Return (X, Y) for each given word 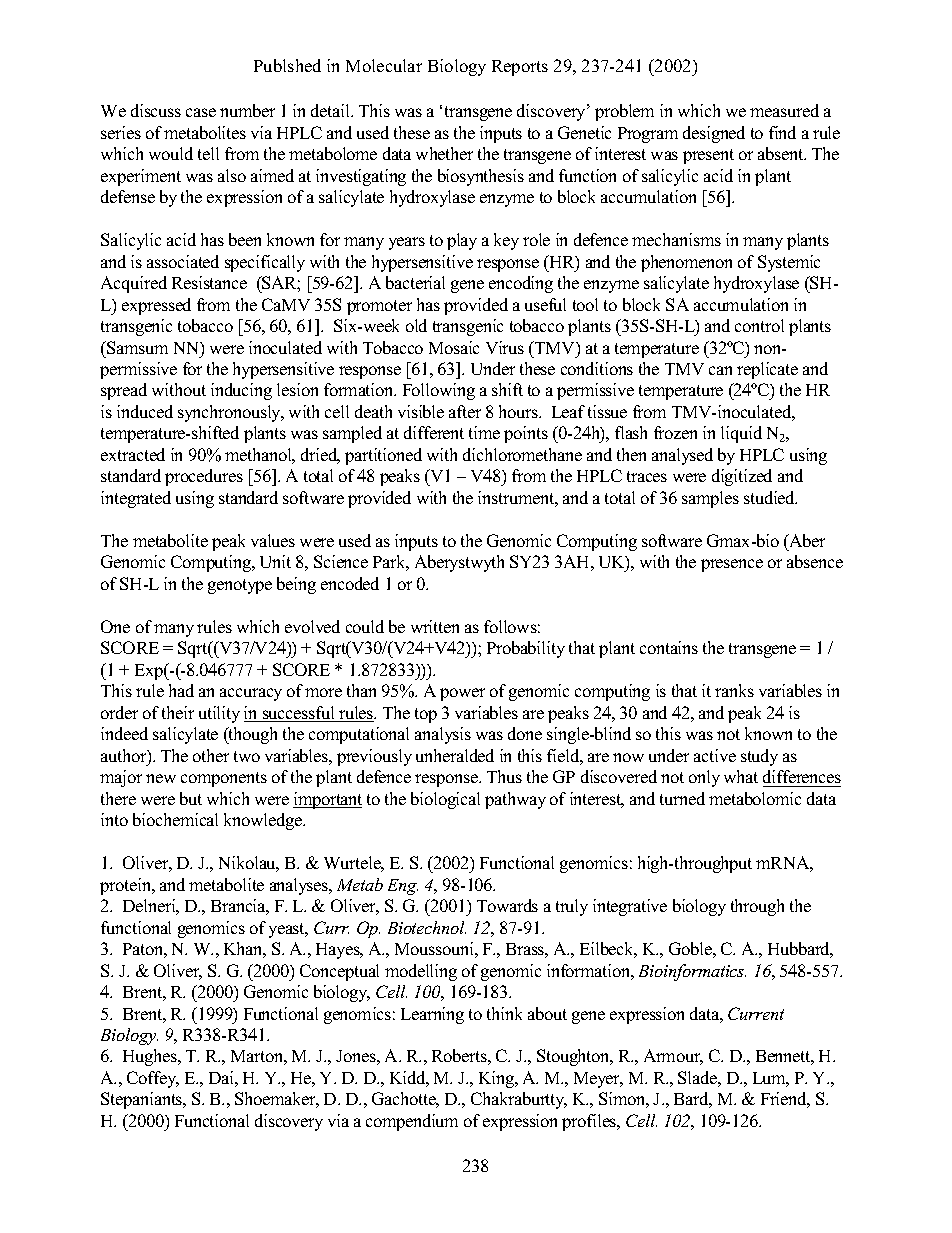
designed (714, 134)
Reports (520, 68)
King (498, 1079)
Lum (771, 1079)
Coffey (153, 1079)
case (201, 112)
